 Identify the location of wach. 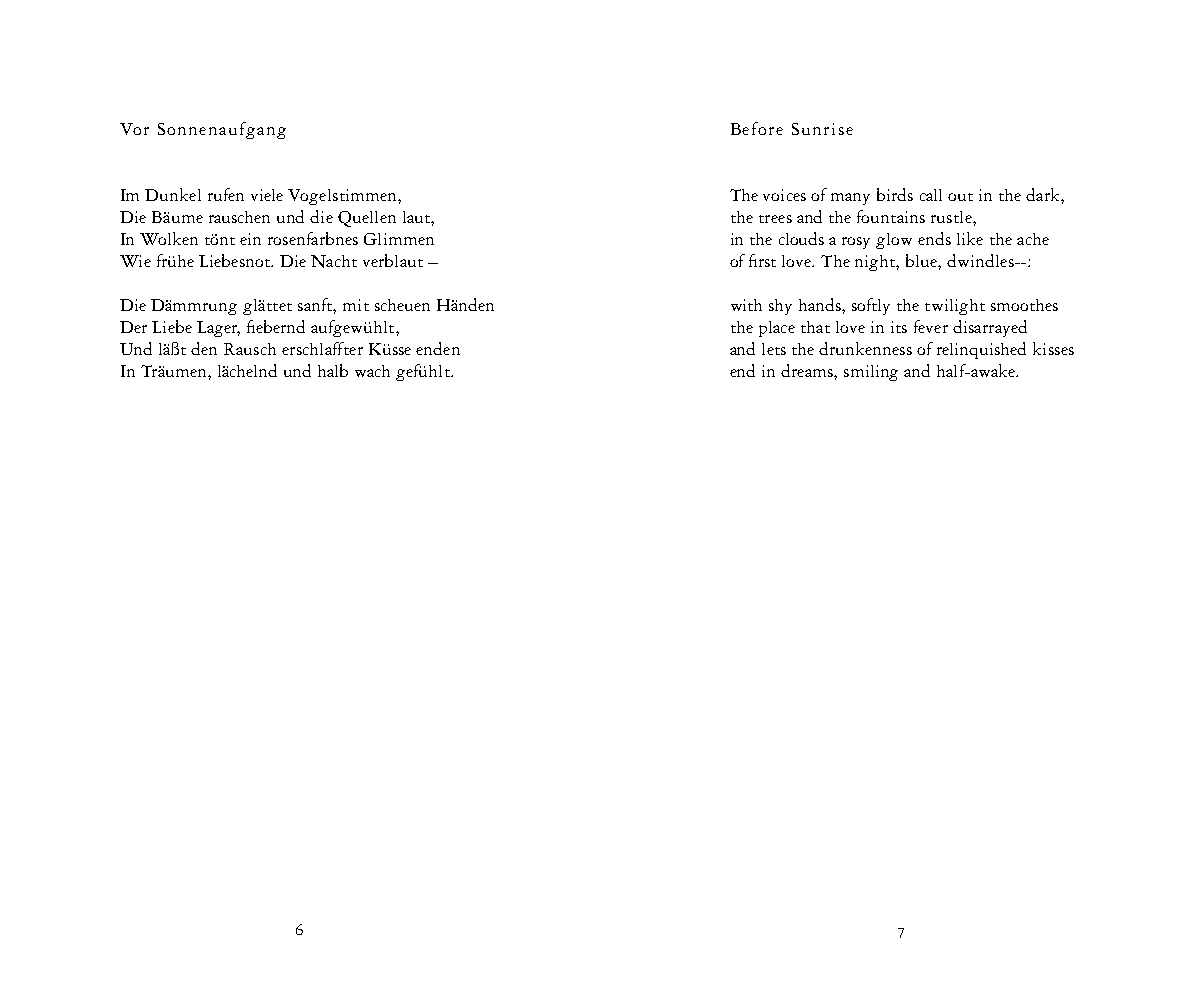
(372, 371).
